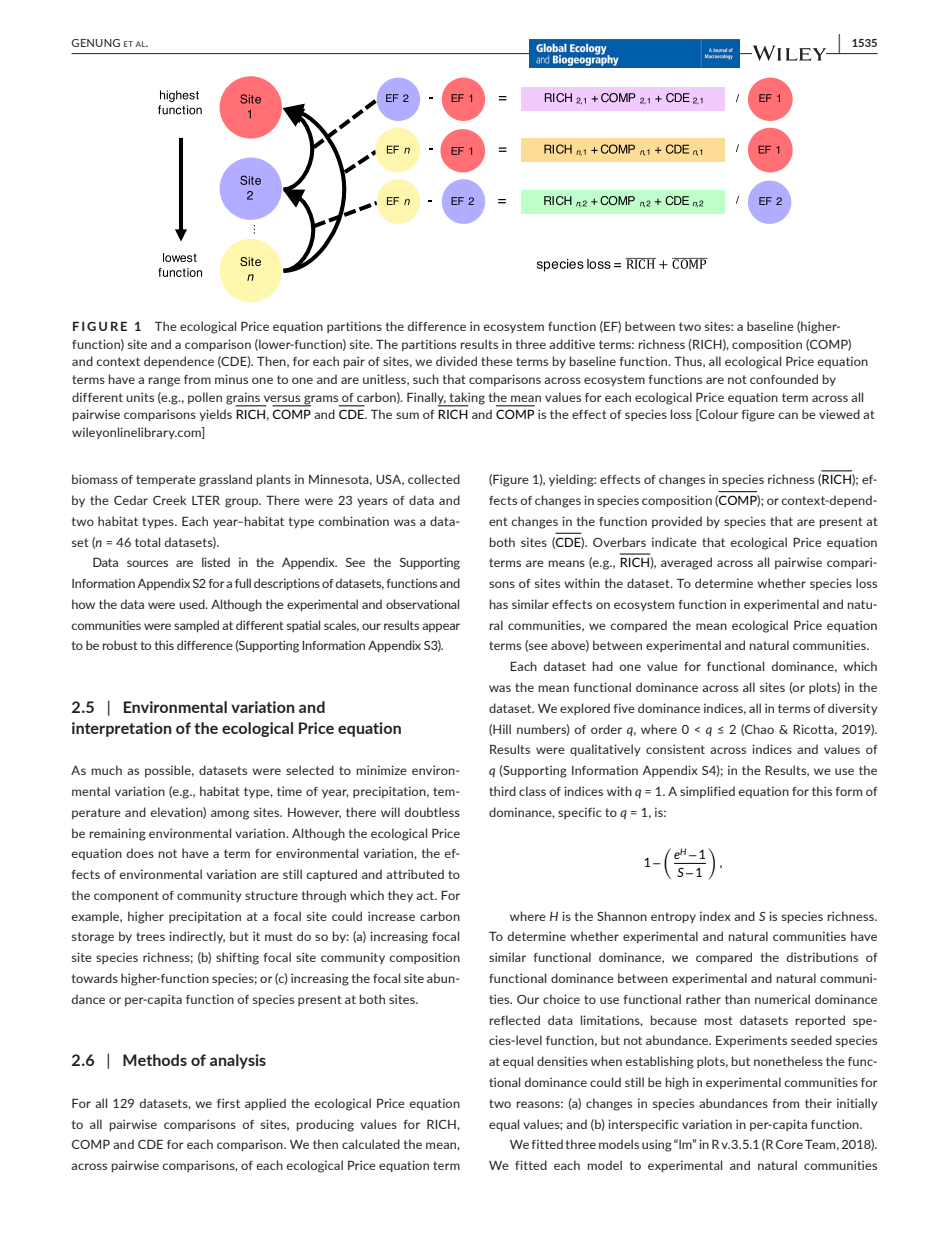 The height and width of the image is (1251, 952). Describe the element at coordinates (715, 916) in the image. I see `index` at that location.
